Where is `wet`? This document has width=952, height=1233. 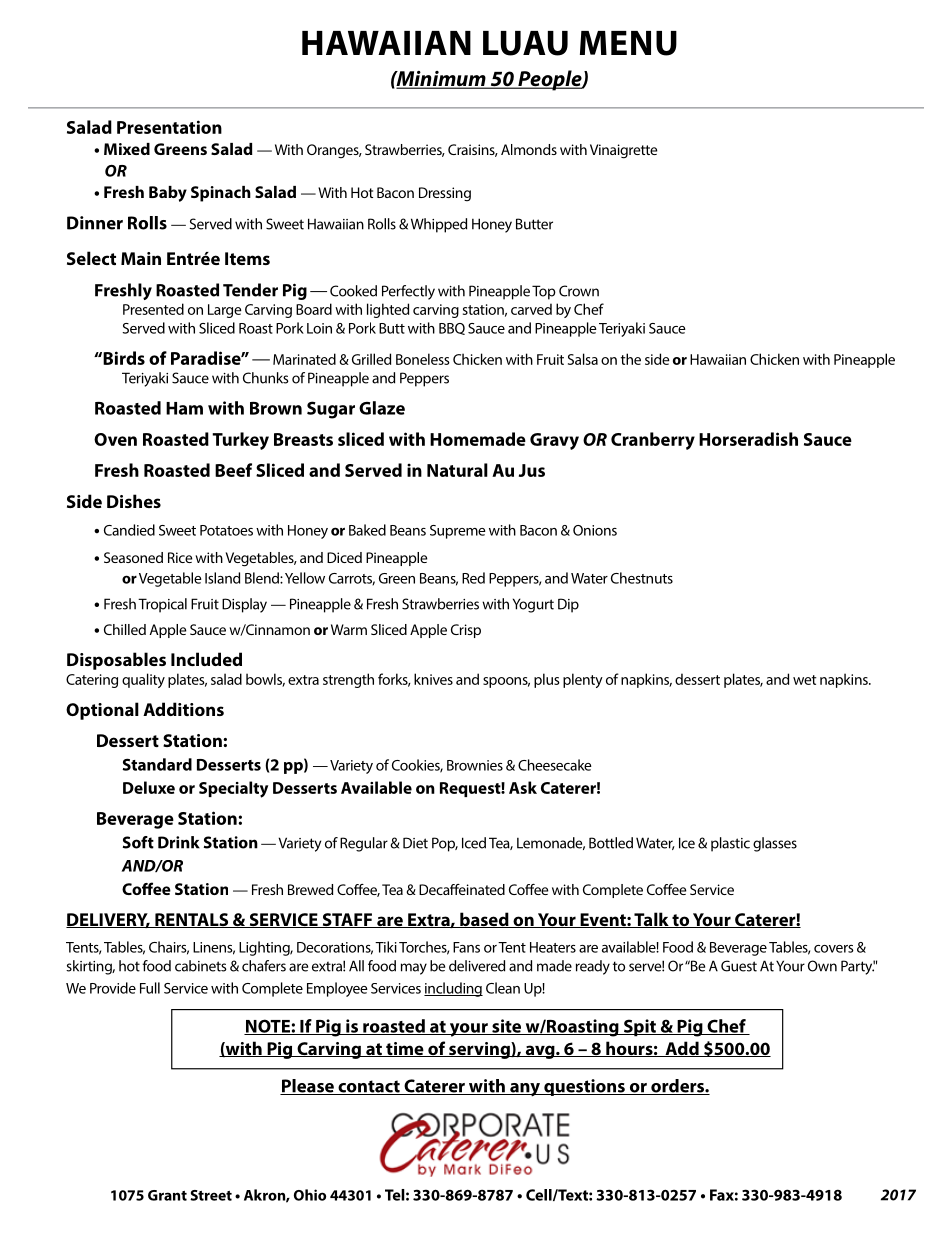
wet is located at coordinates (805, 680).
